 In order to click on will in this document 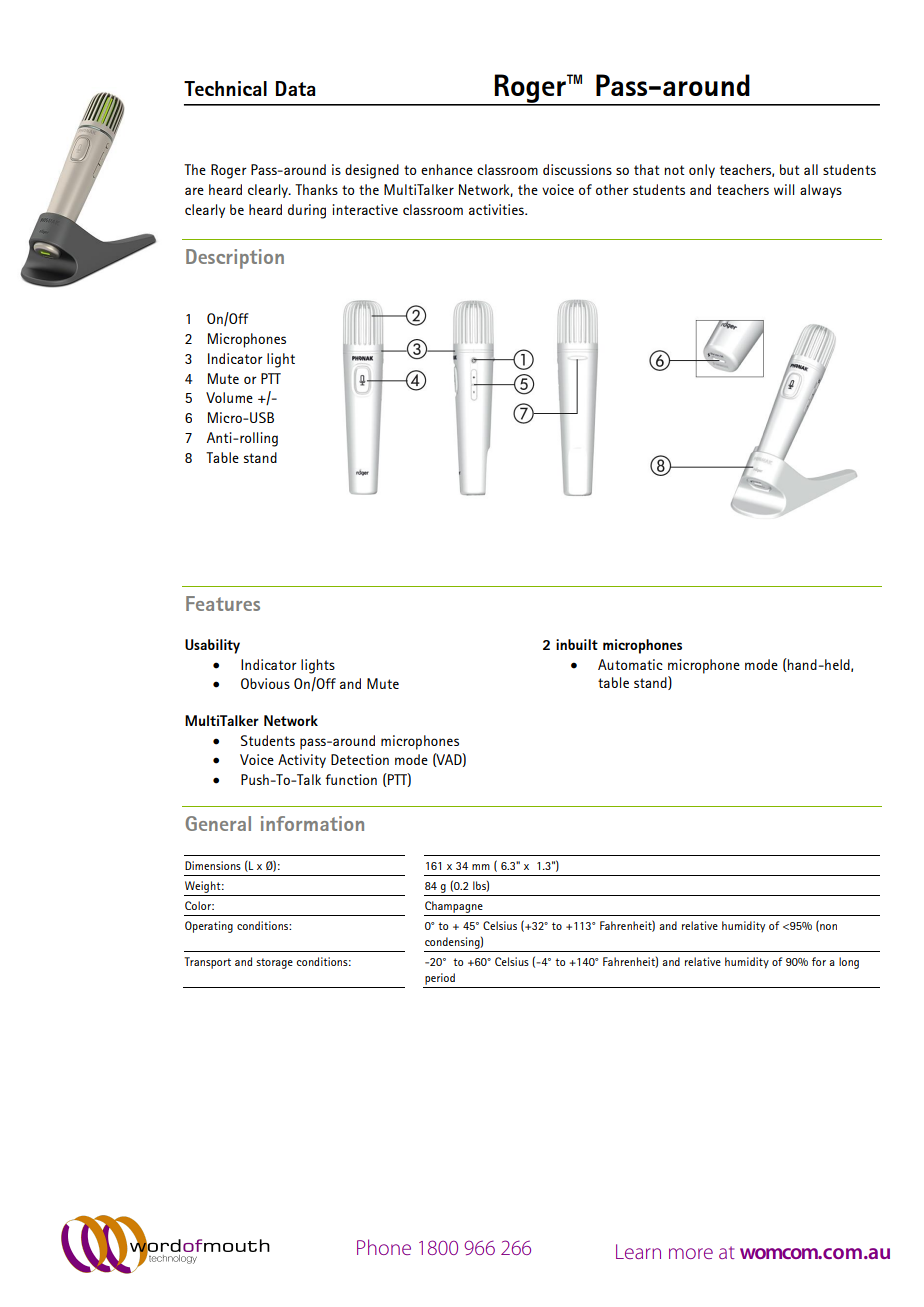, I will do `click(784, 189)`.
